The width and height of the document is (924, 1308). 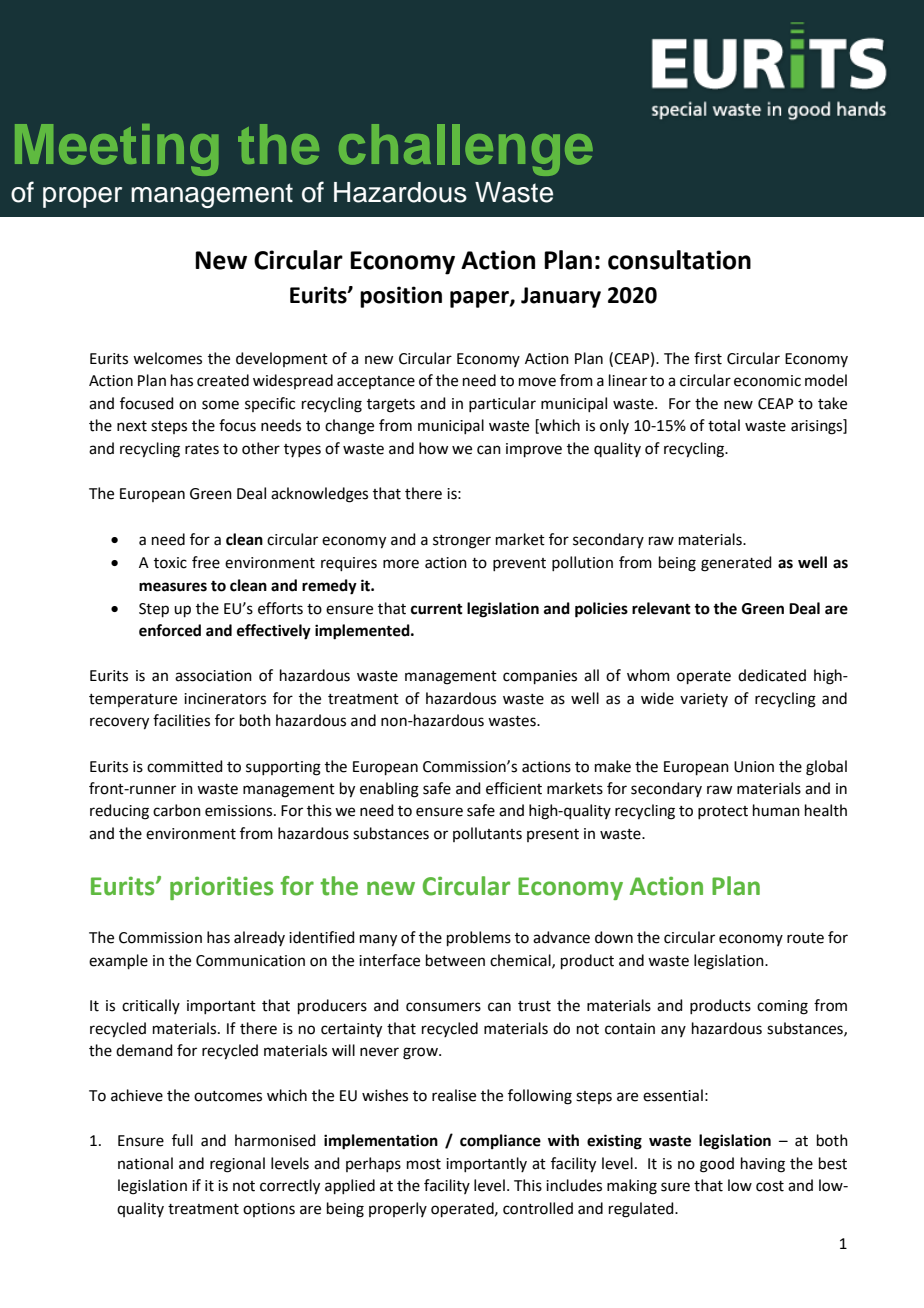 What do you see at coordinates (466, 150) in the document?
I see `challenge` at bounding box center [466, 150].
